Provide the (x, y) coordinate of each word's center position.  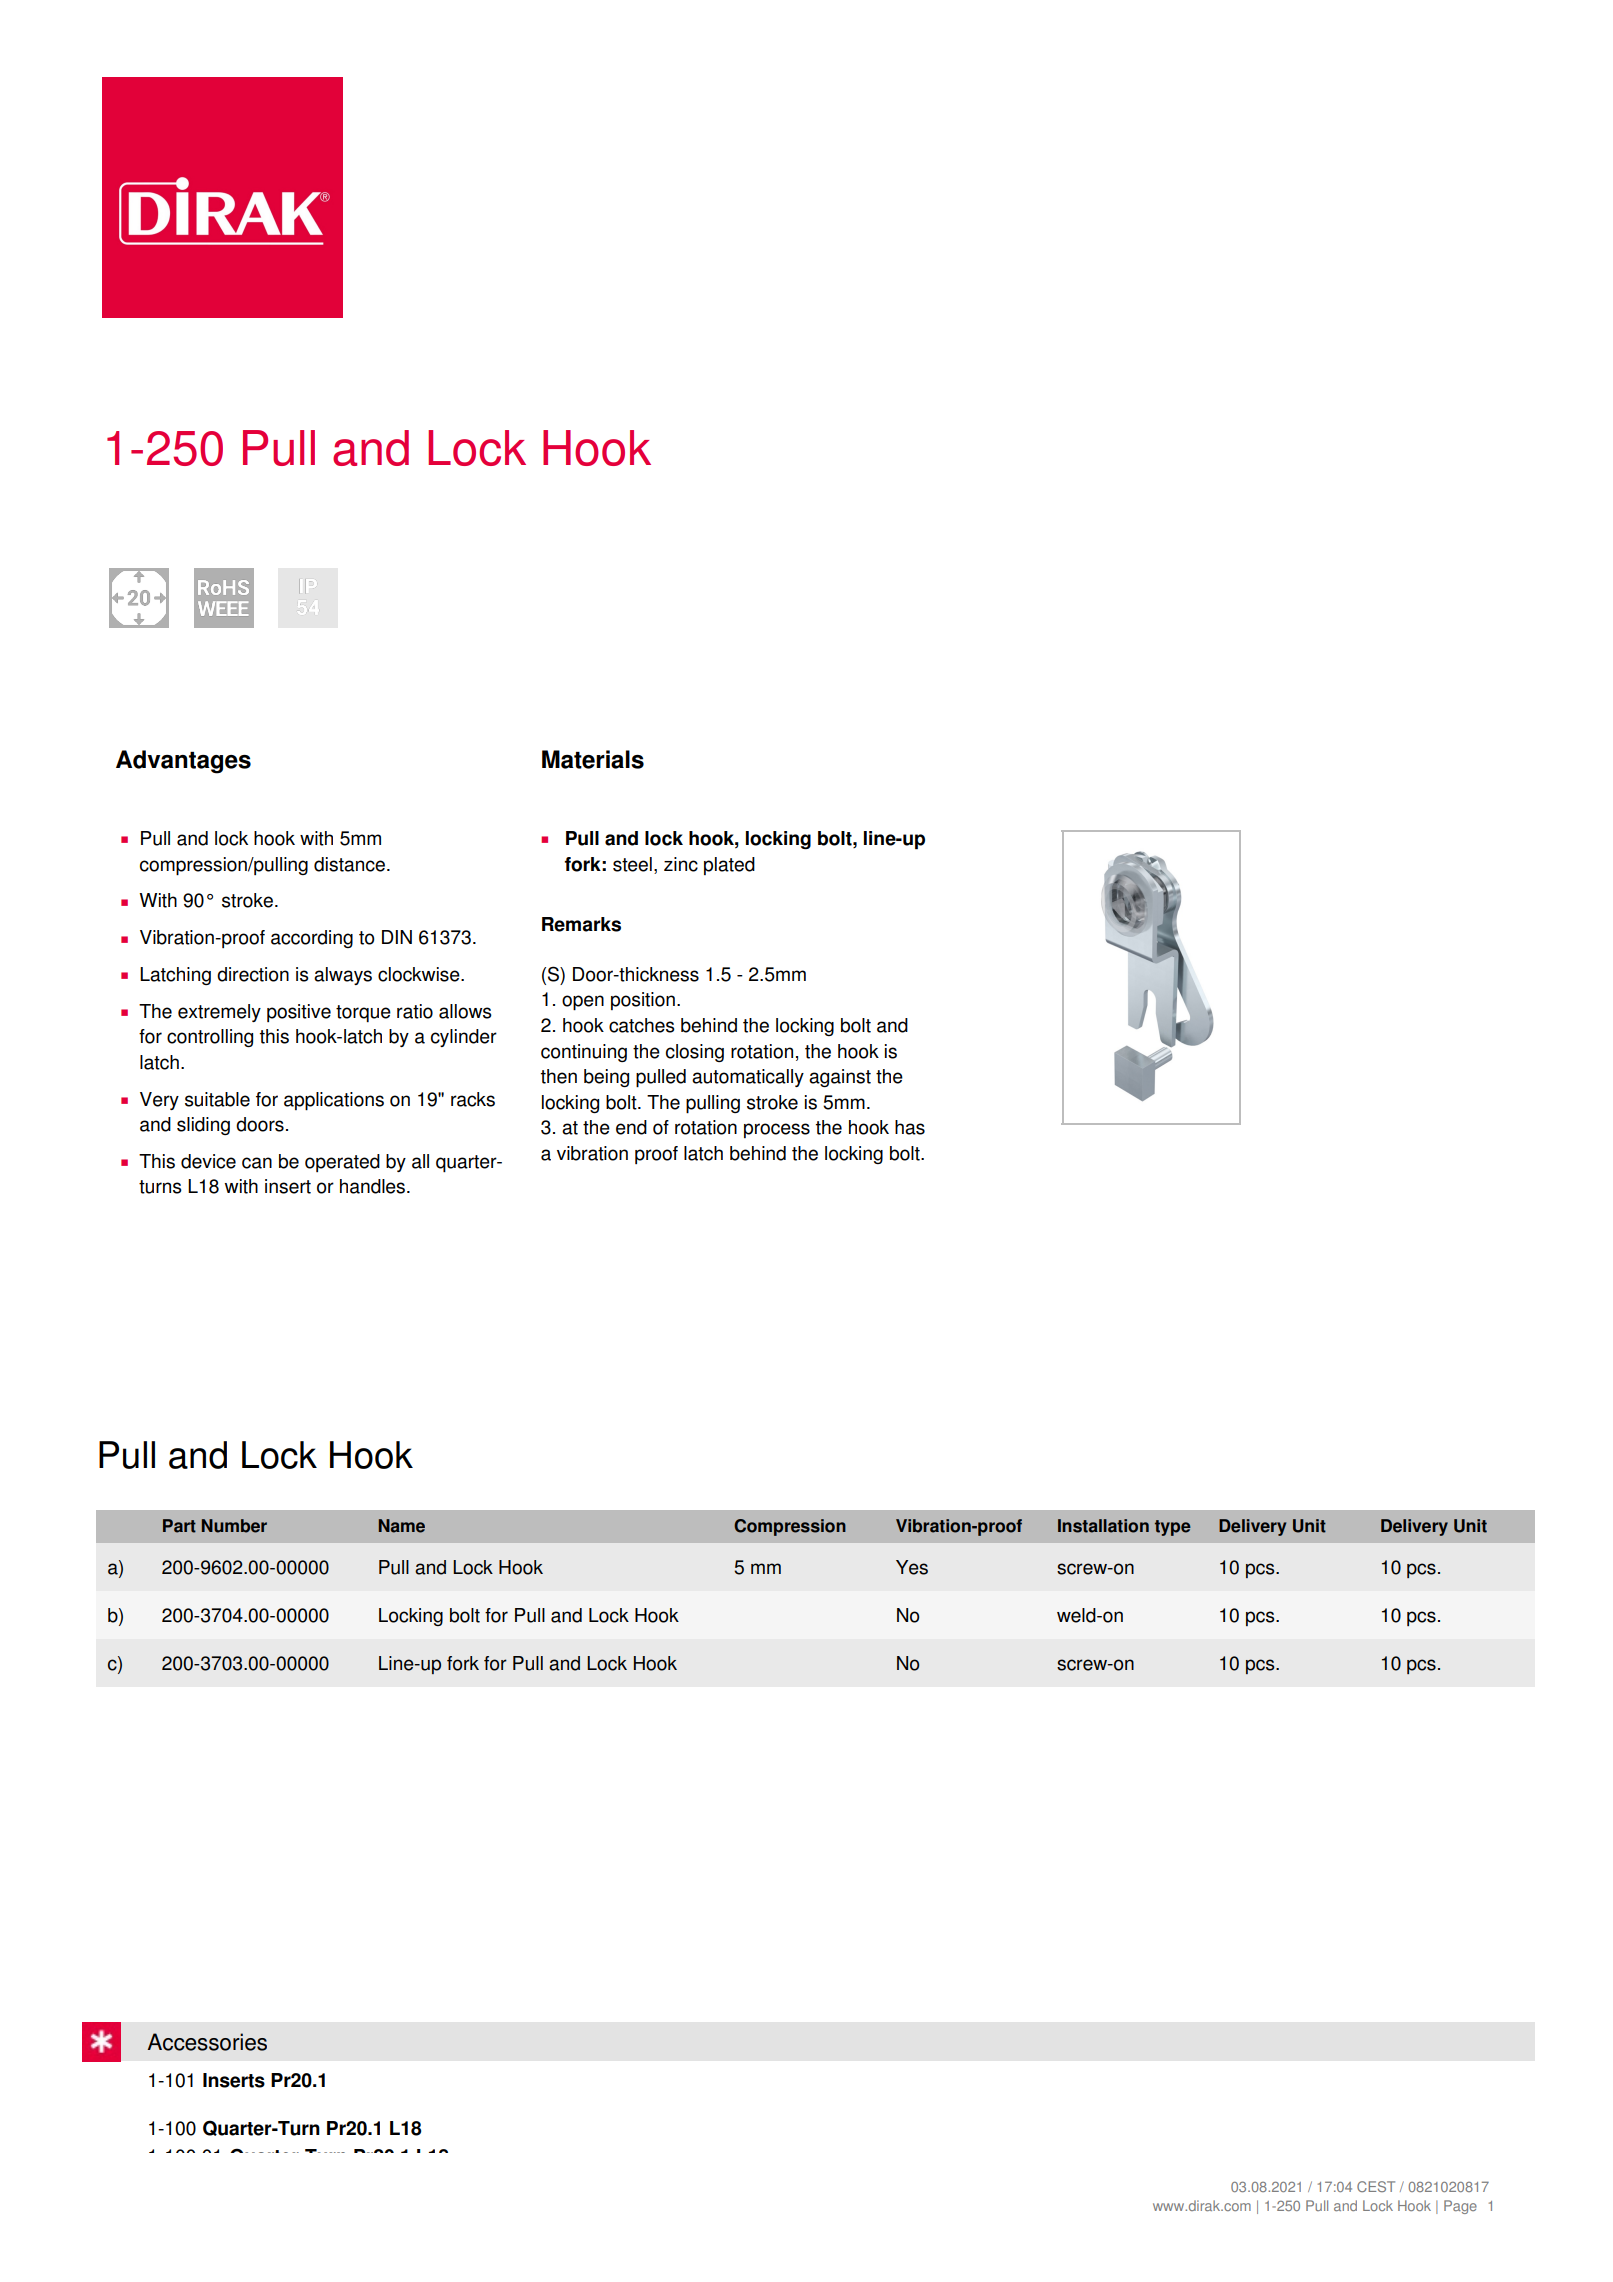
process (777, 1130)
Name (402, 1526)
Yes (912, 1567)
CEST (1376, 2186)
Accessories (207, 2042)
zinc (681, 864)
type (1173, 1528)
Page (1460, 2207)
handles (374, 1186)
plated (729, 866)
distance (349, 864)
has (910, 1127)
